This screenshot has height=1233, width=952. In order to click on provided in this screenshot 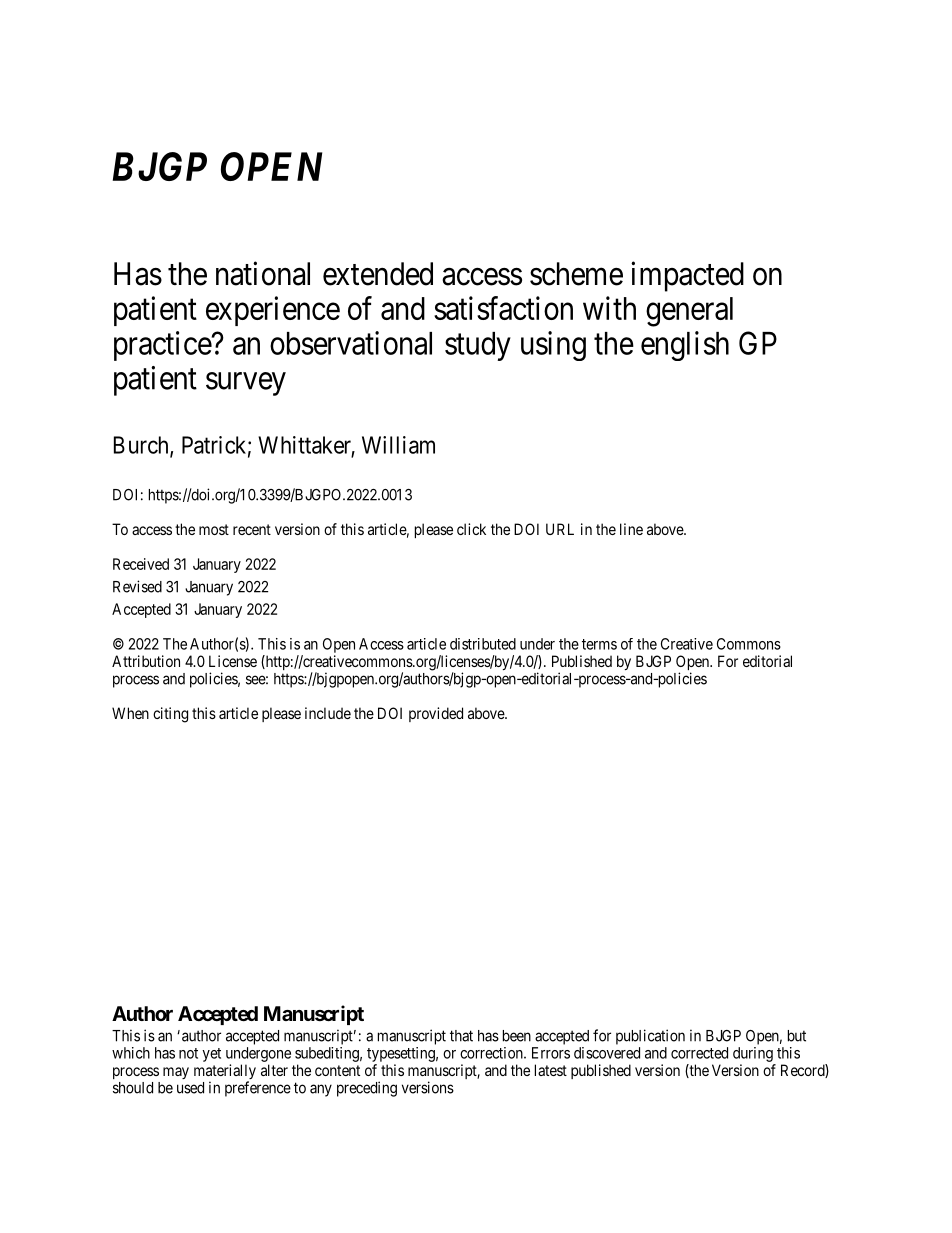, I will do `click(436, 714)`.
